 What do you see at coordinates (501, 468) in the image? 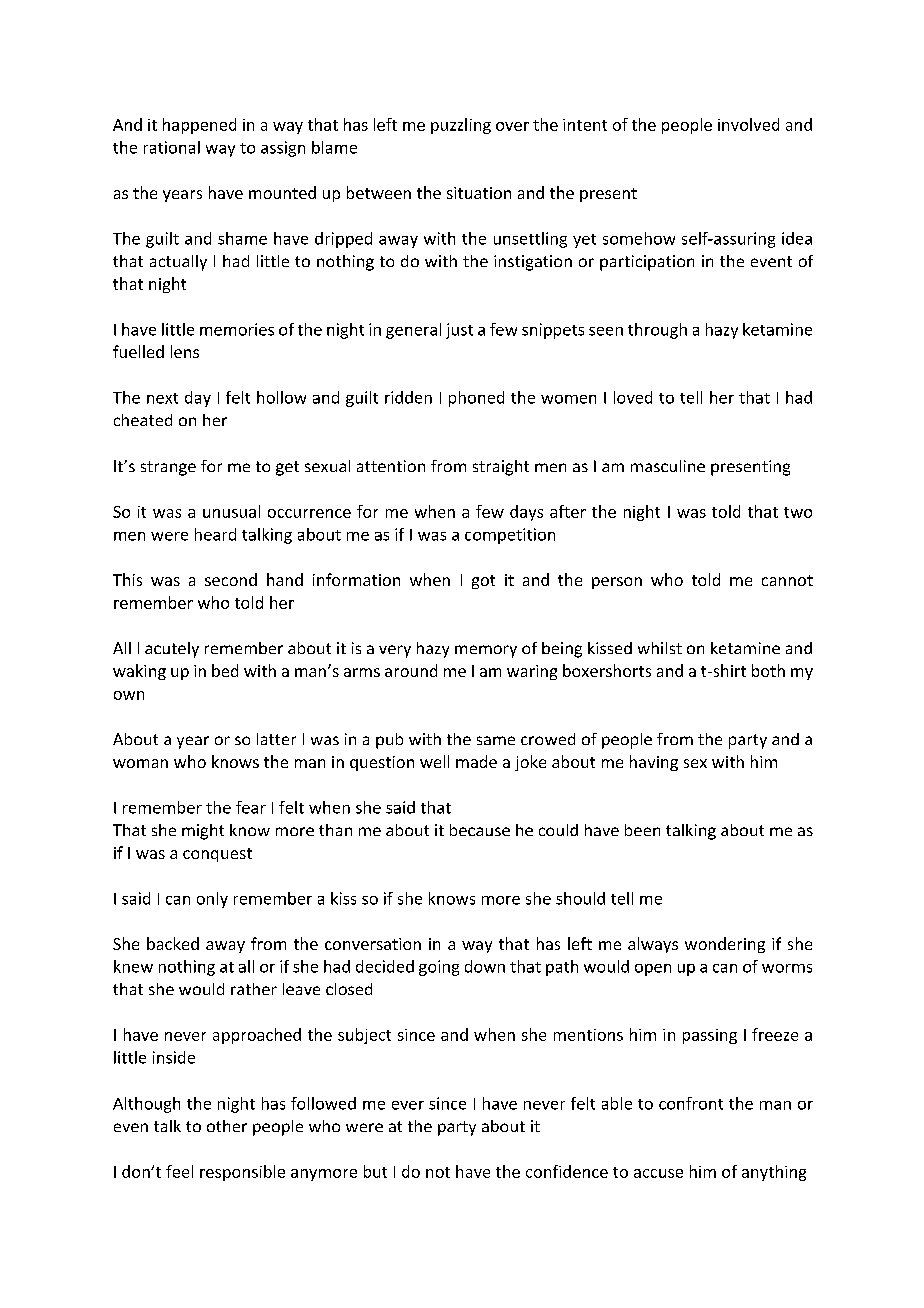
I see `straight` at bounding box center [501, 468].
